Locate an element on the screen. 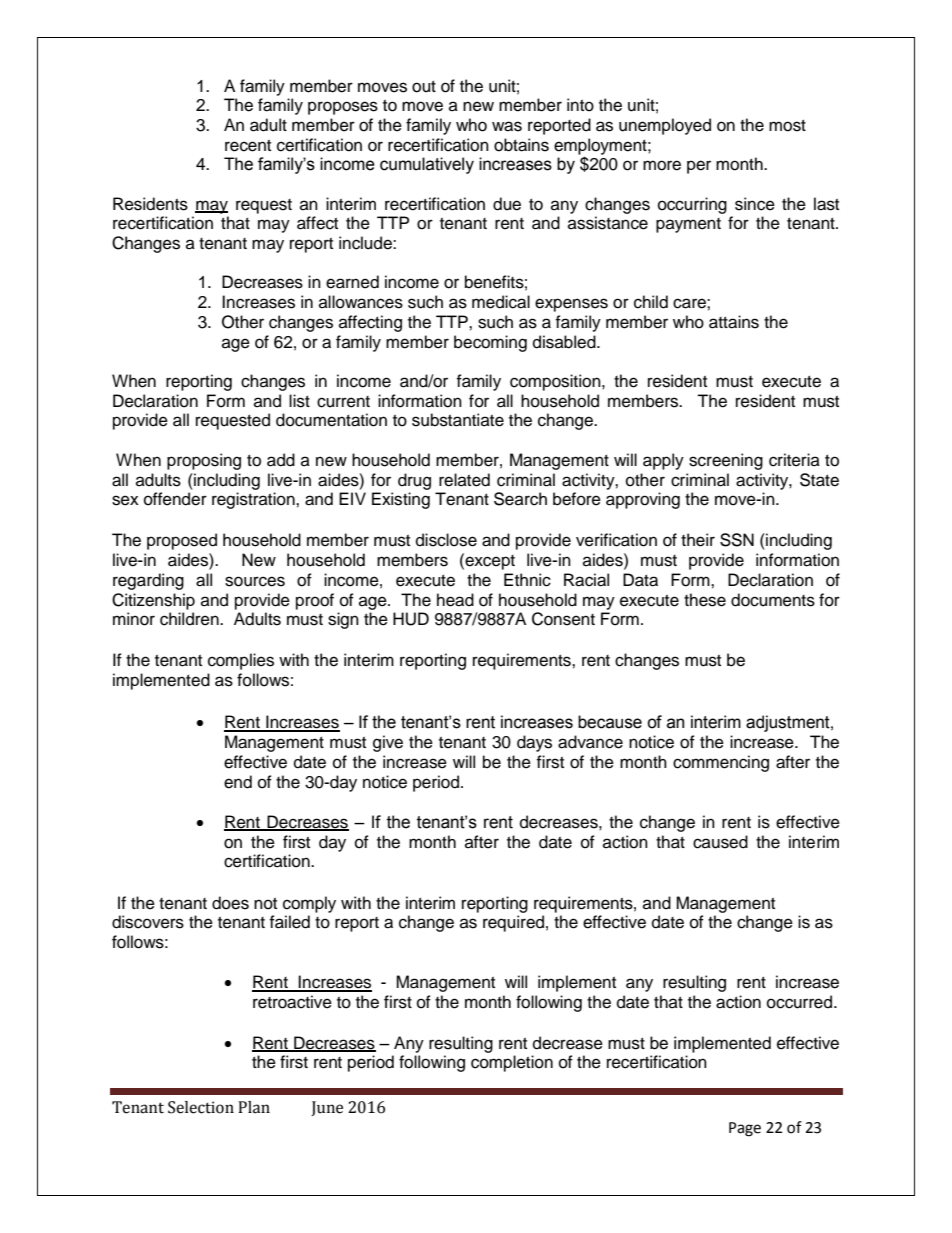 This screenshot has height=1233, width=952. documents is located at coordinates (773, 600).
